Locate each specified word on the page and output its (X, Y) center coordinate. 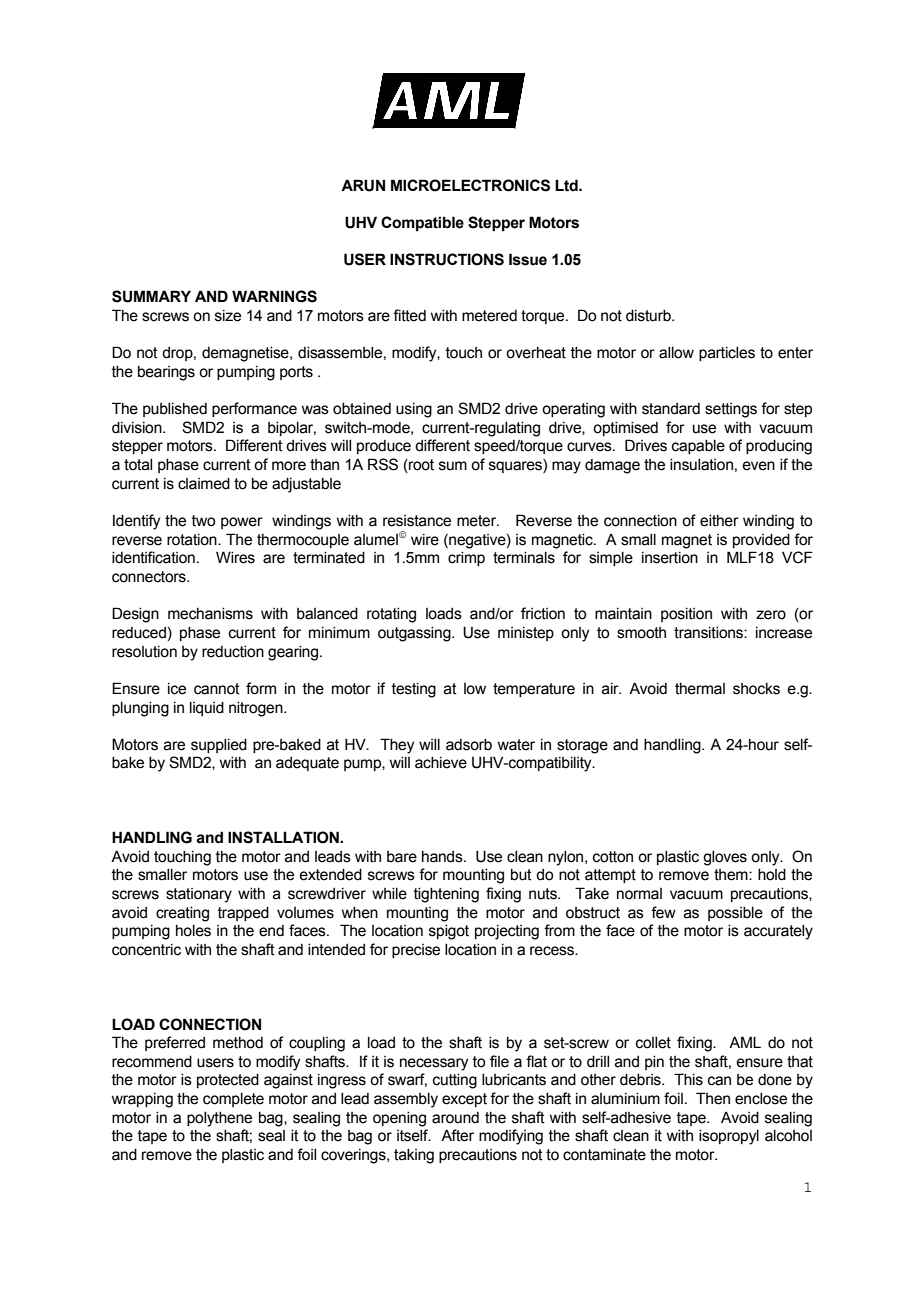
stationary (199, 895)
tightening (446, 895)
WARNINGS (274, 296)
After (457, 1135)
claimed (204, 484)
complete (233, 1100)
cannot (217, 689)
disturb (649, 316)
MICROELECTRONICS (470, 185)
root (420, 466)
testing (414, 690)
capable (698, 447)
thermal (700, 689)
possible (735, 914)
